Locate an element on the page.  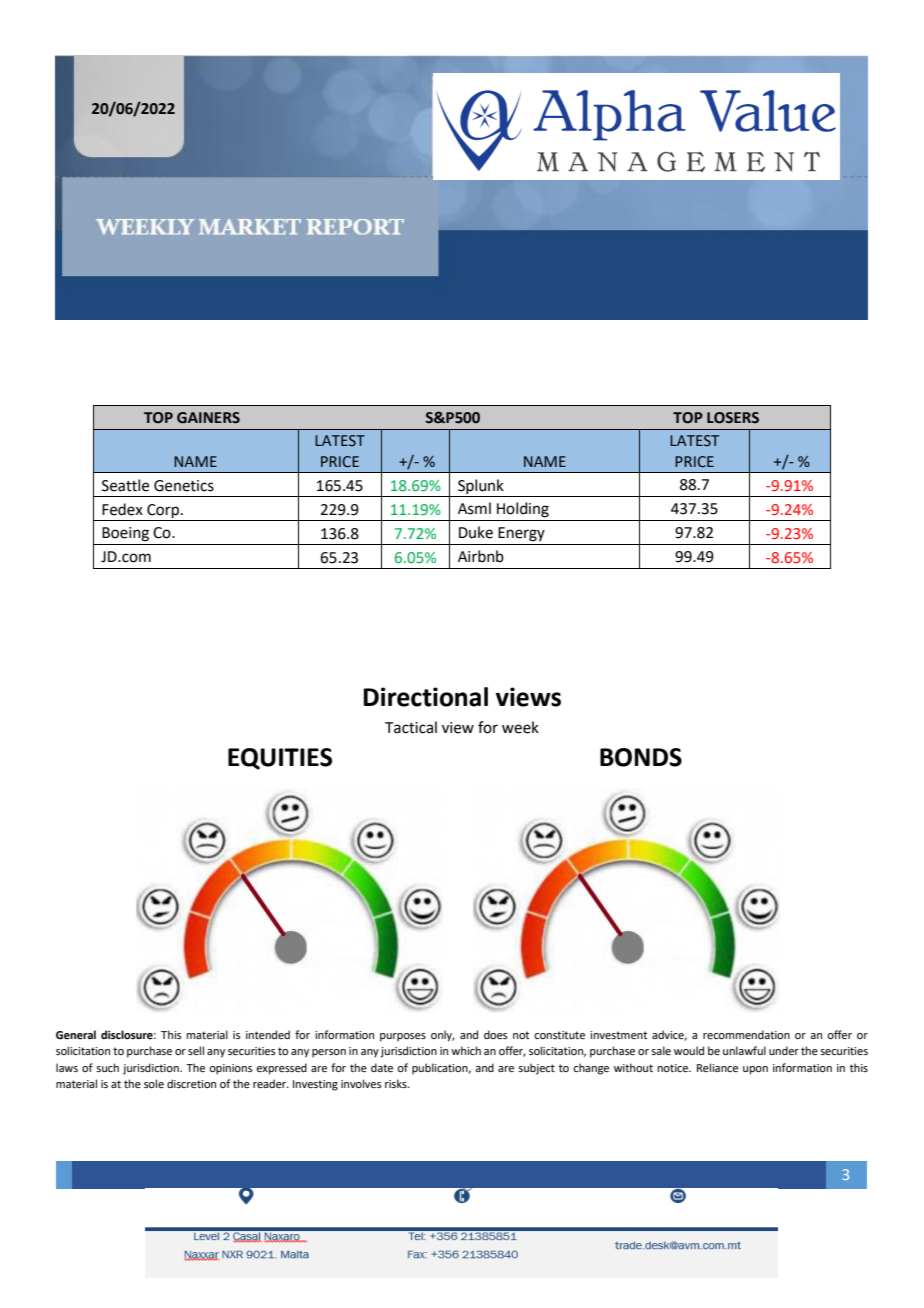
date is located at coordinates (382, 1067).
